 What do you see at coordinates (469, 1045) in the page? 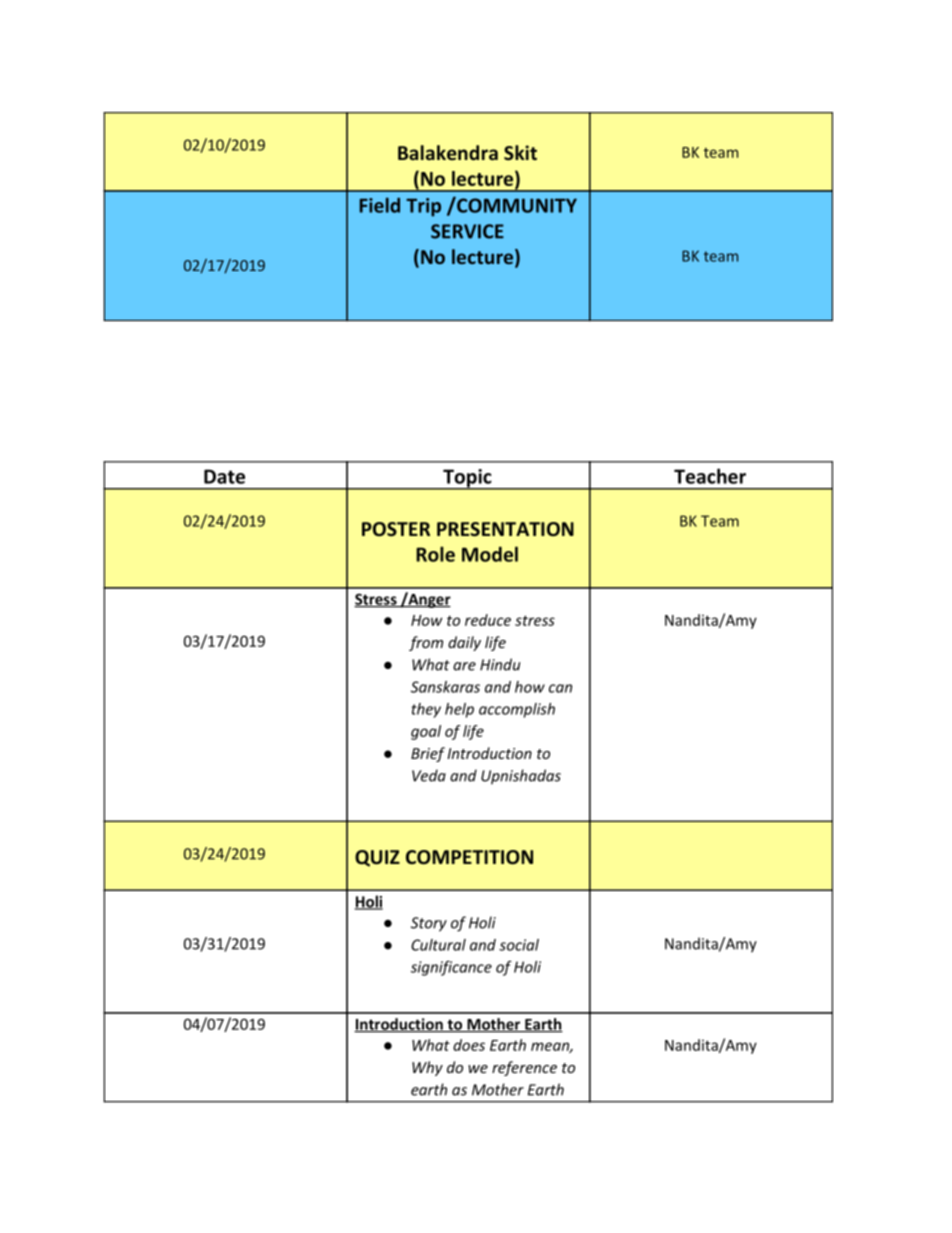
I see `does` at bounding box center [469, 1045].
